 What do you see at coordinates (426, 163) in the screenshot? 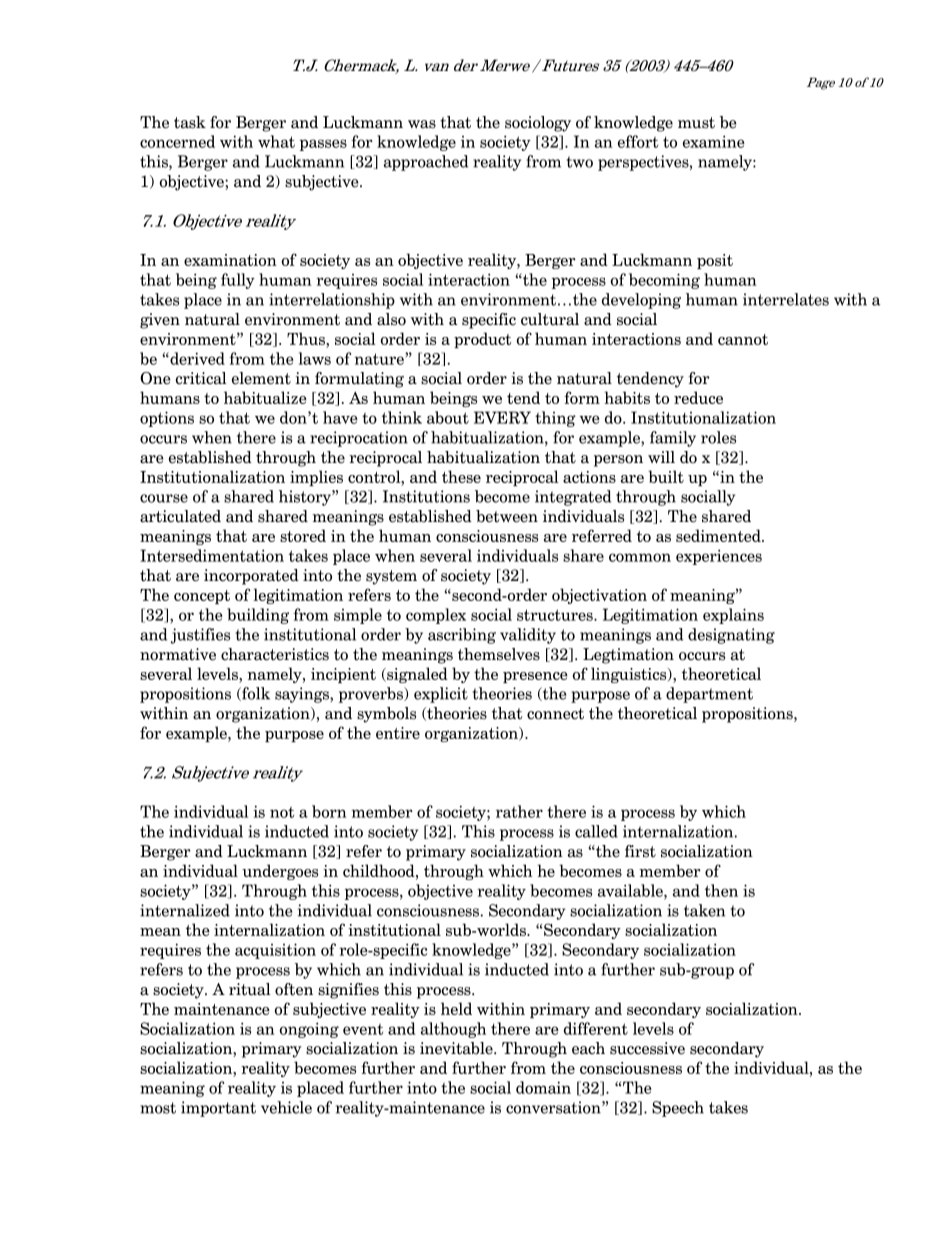
I see `approached` at bounding box center [426, 163].
